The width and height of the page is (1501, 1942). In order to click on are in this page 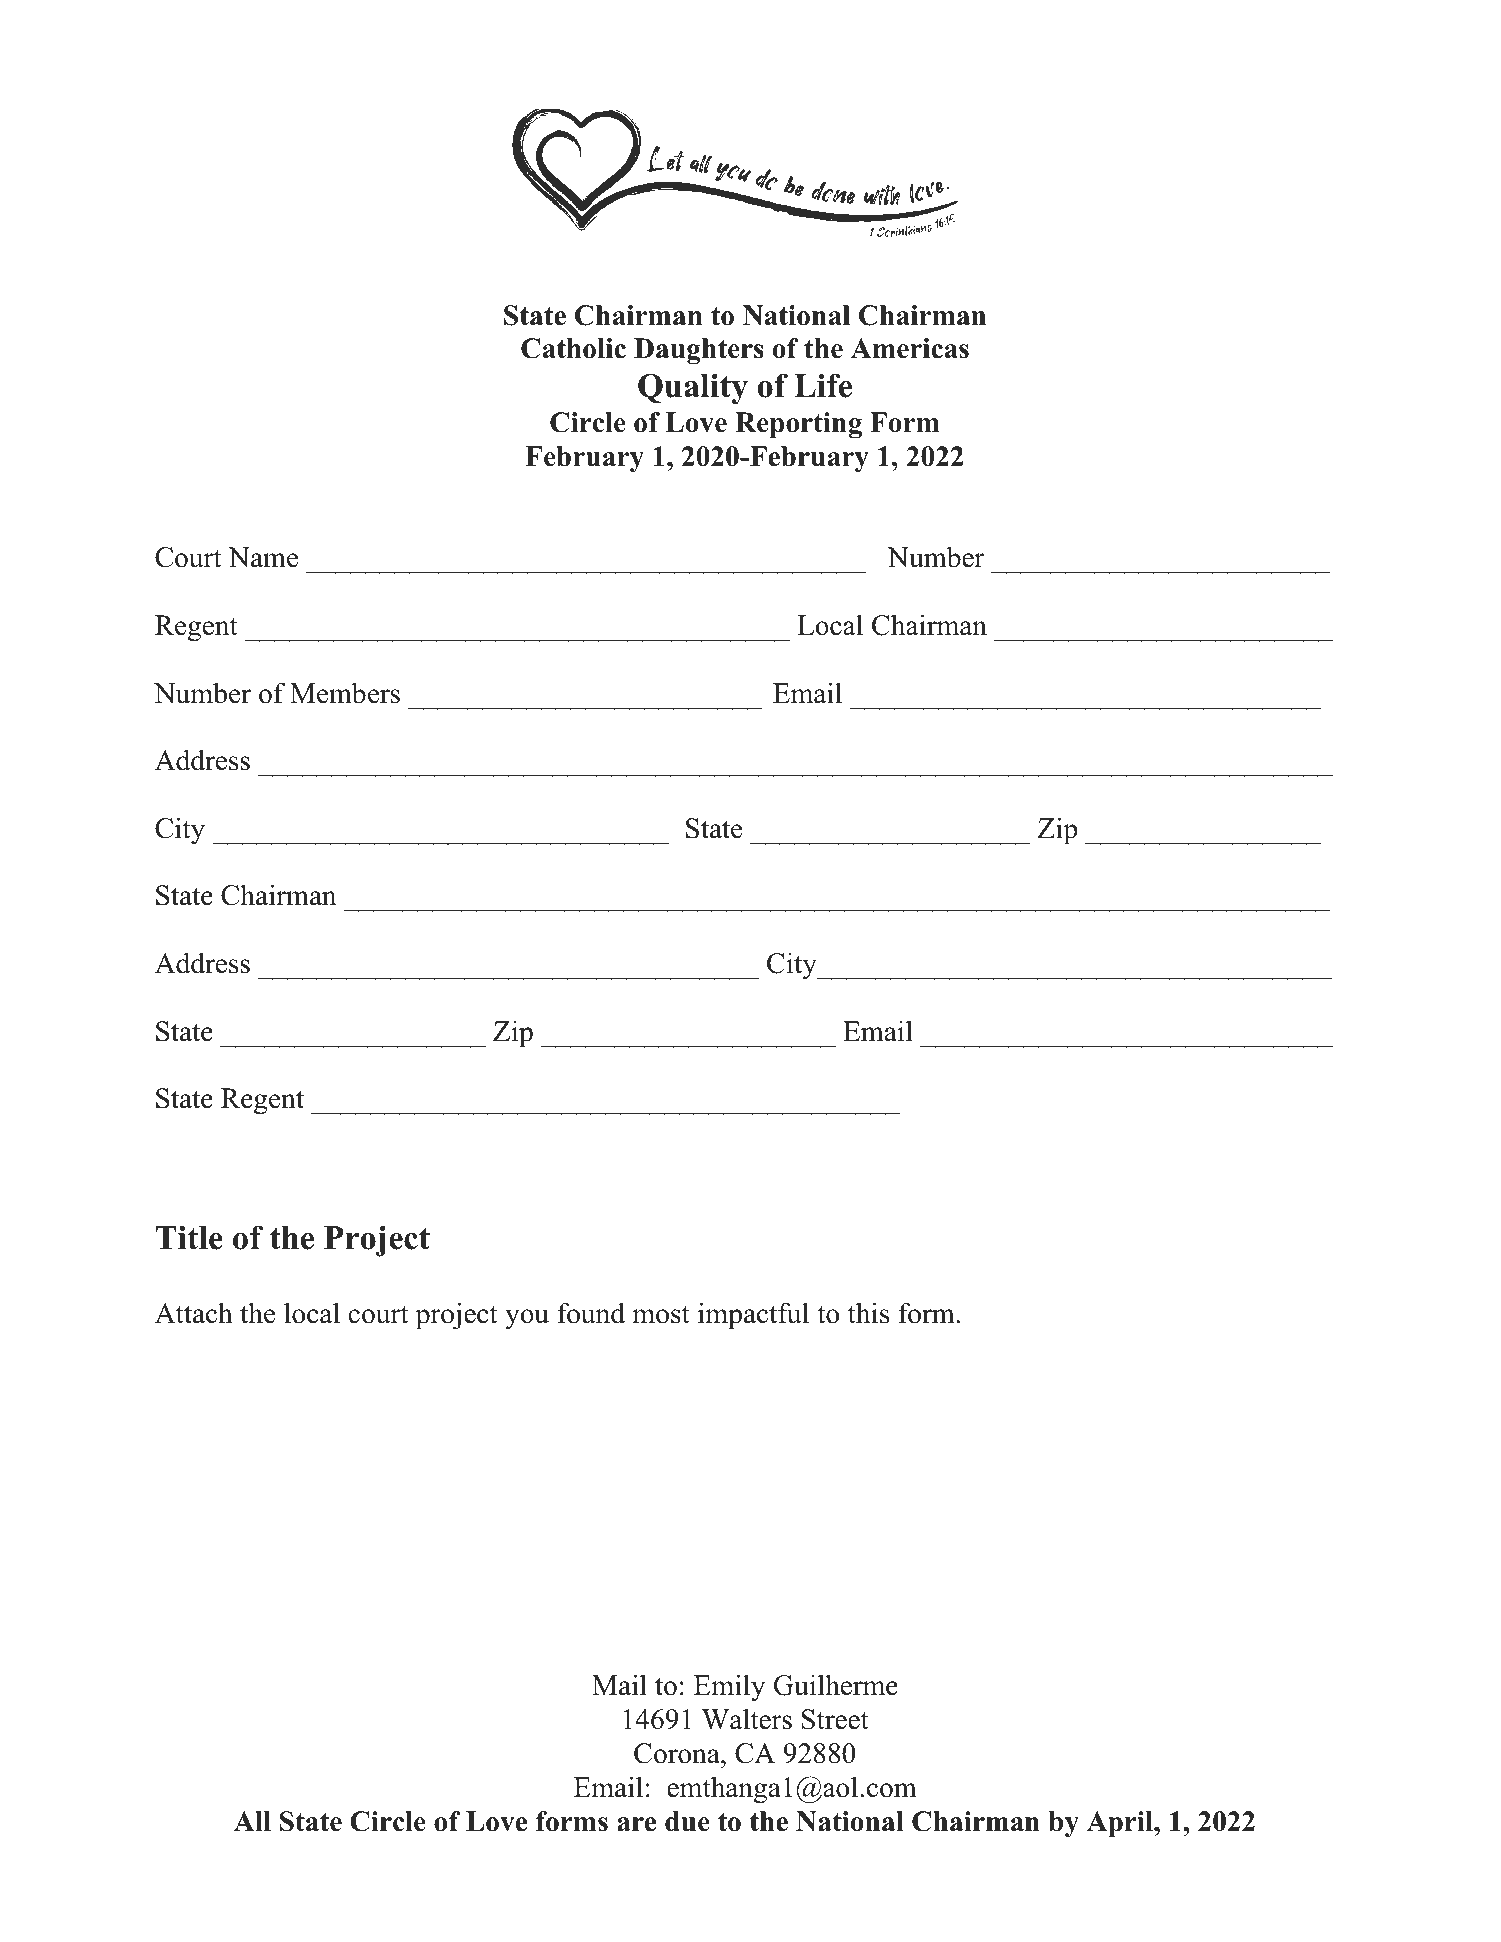, I will do `click(636, 1824)`.
